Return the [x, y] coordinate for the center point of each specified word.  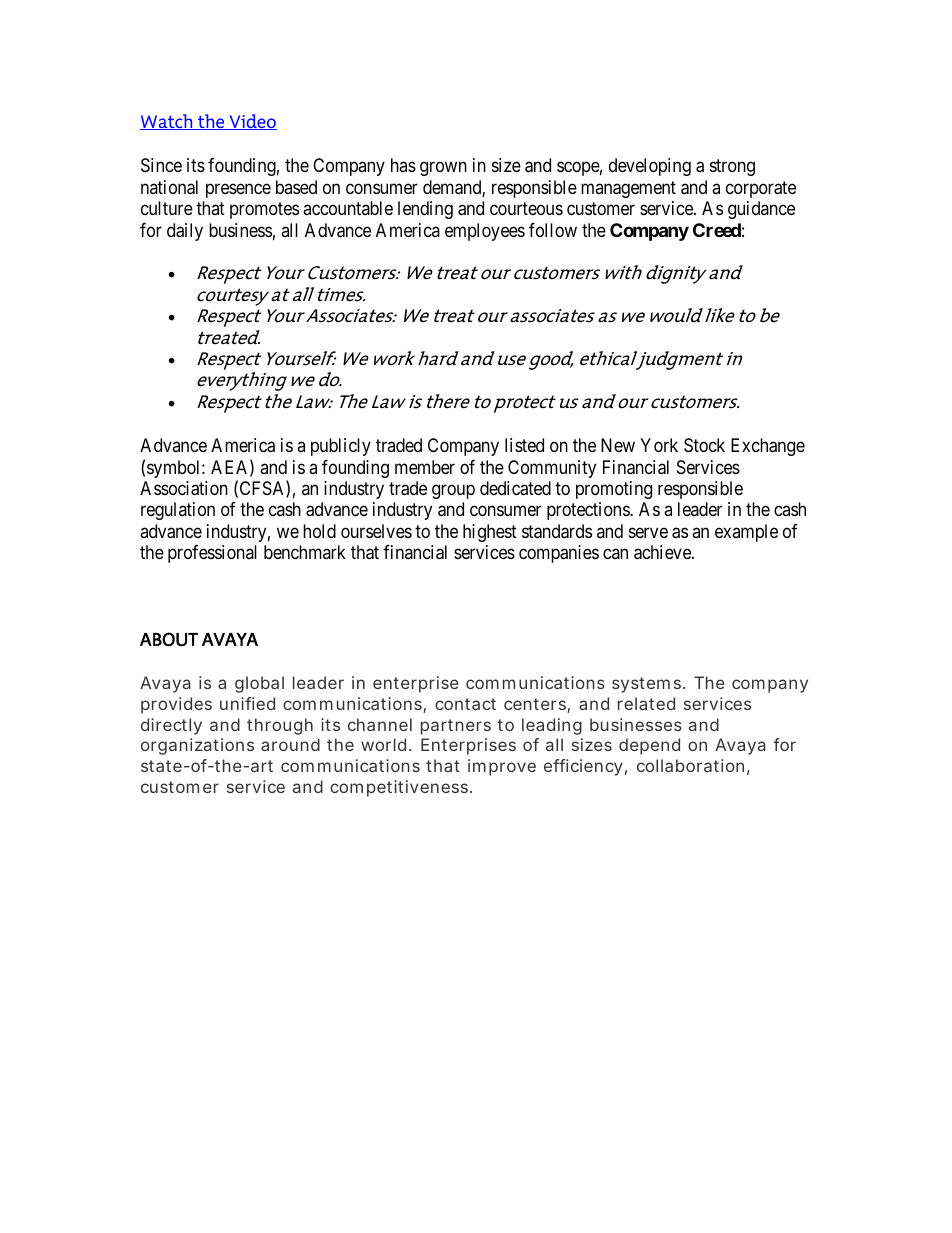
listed [524, 445]
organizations [197, 746]
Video [252, 122]
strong [732, 167]
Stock [704, 445]
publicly [341, 447]
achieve [663, 552]
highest [490, 533]
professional [212, 554]
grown [443, 169]
